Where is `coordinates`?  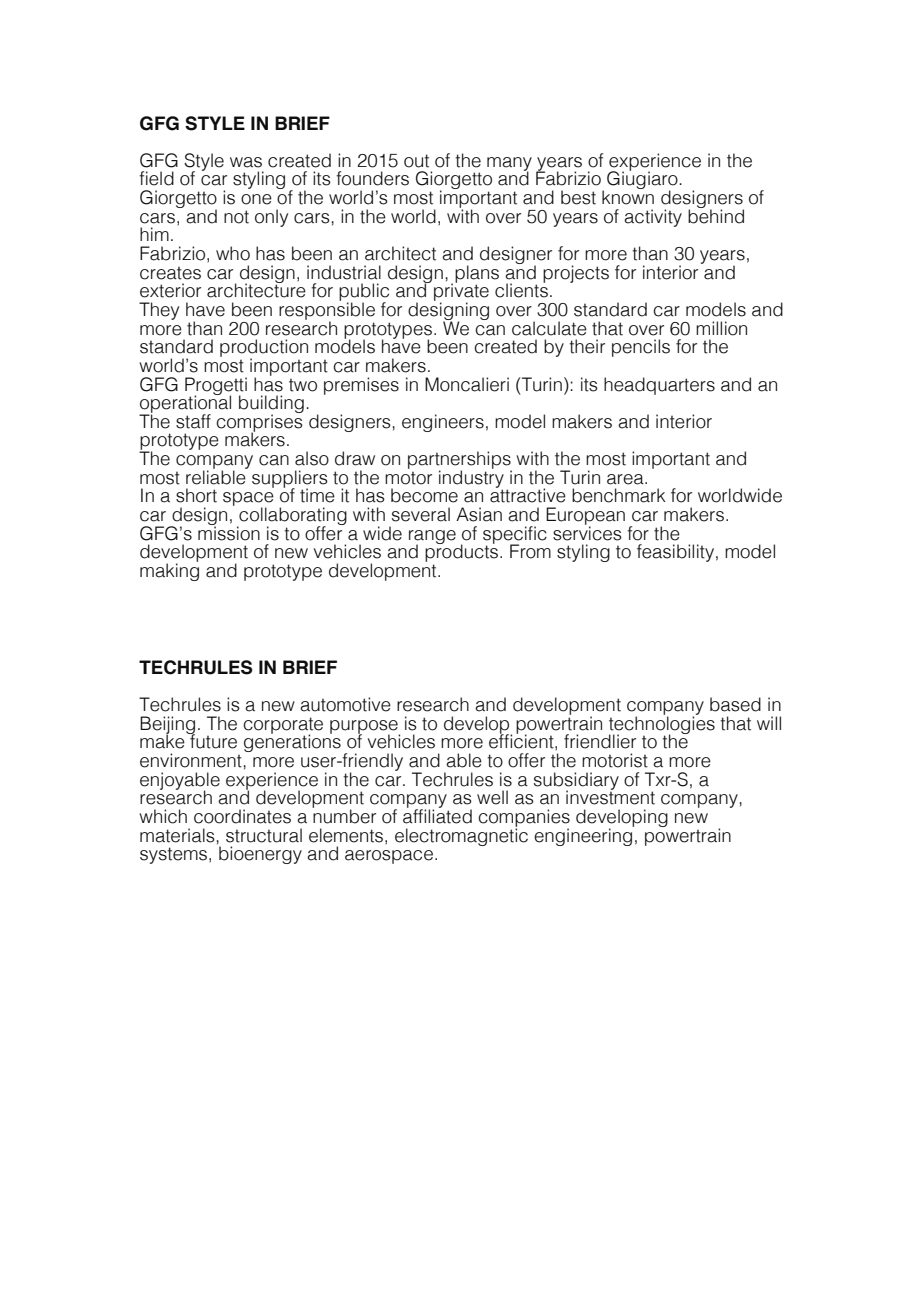
coordinates is located at coordinates (242, 816).
